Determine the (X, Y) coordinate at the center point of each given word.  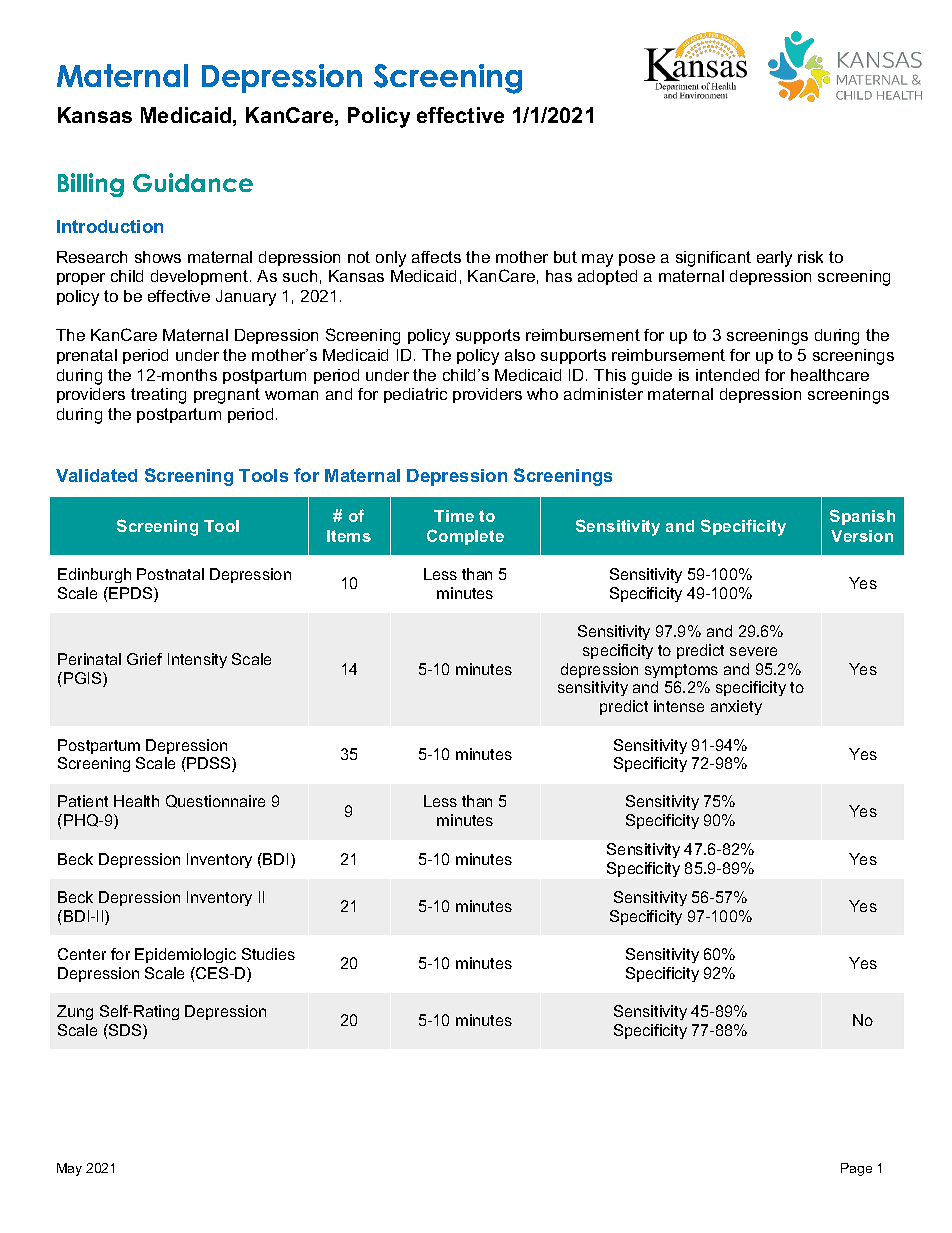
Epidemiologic (185, 955)
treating (158, 396)
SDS (125, 1031)
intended (727, 375)
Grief (144, 659)
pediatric (415, 395)
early (774, 259)
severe (753, 651)
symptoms (681, 671)
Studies (268, 954)
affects (436, 257)
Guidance (193, 182)
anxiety (736, 707)
